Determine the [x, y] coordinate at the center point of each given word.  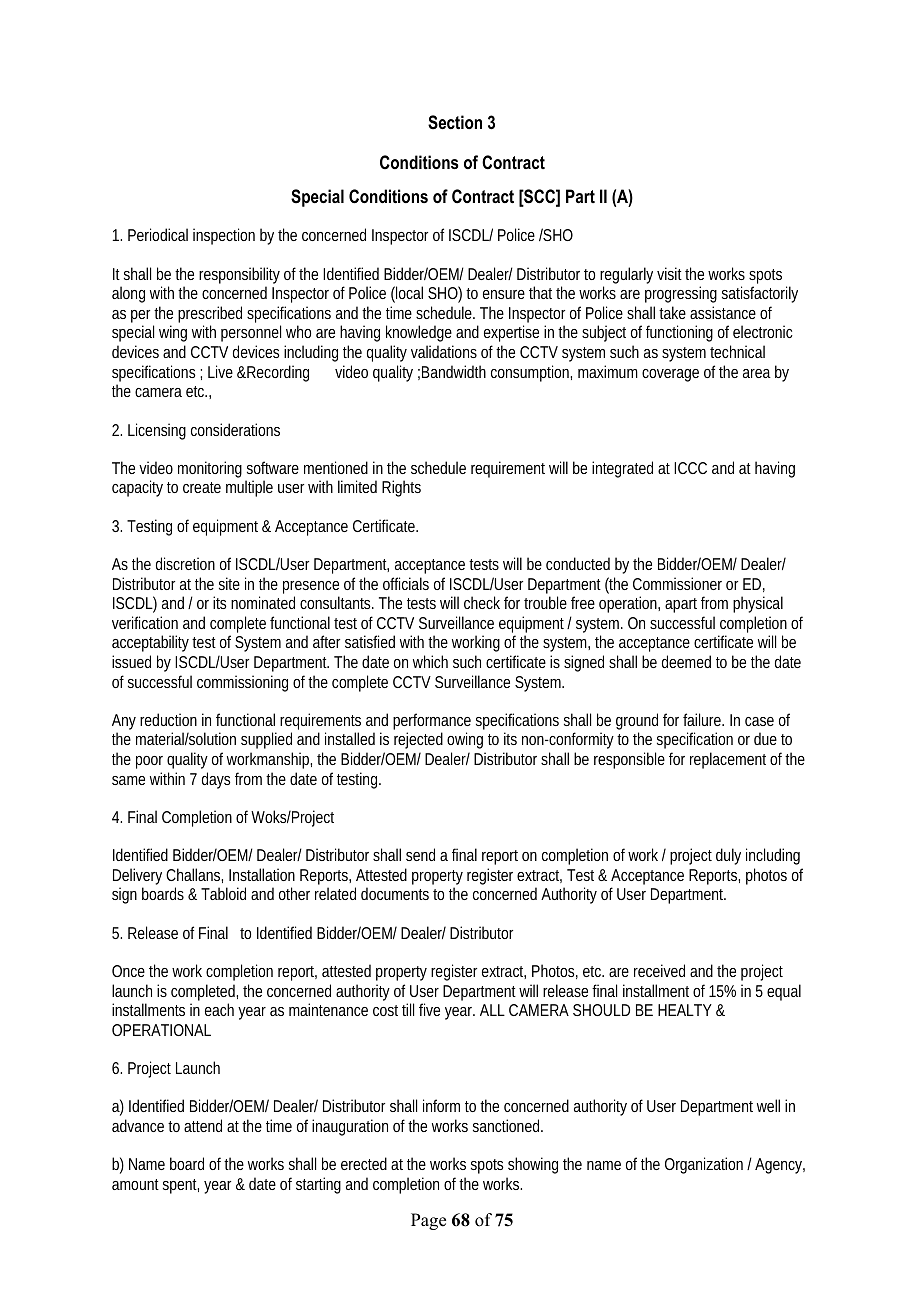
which [430, 661]
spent [181, 1186]
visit [671, 273]
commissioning [242, 683]
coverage [670, 375]
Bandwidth [454, 371]
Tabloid [223, 893]
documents [395, 893]
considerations [235, 429]
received [659, 970]
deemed [686, 661]
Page [428, 1221]
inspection [224, 236]
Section [455, 122]
